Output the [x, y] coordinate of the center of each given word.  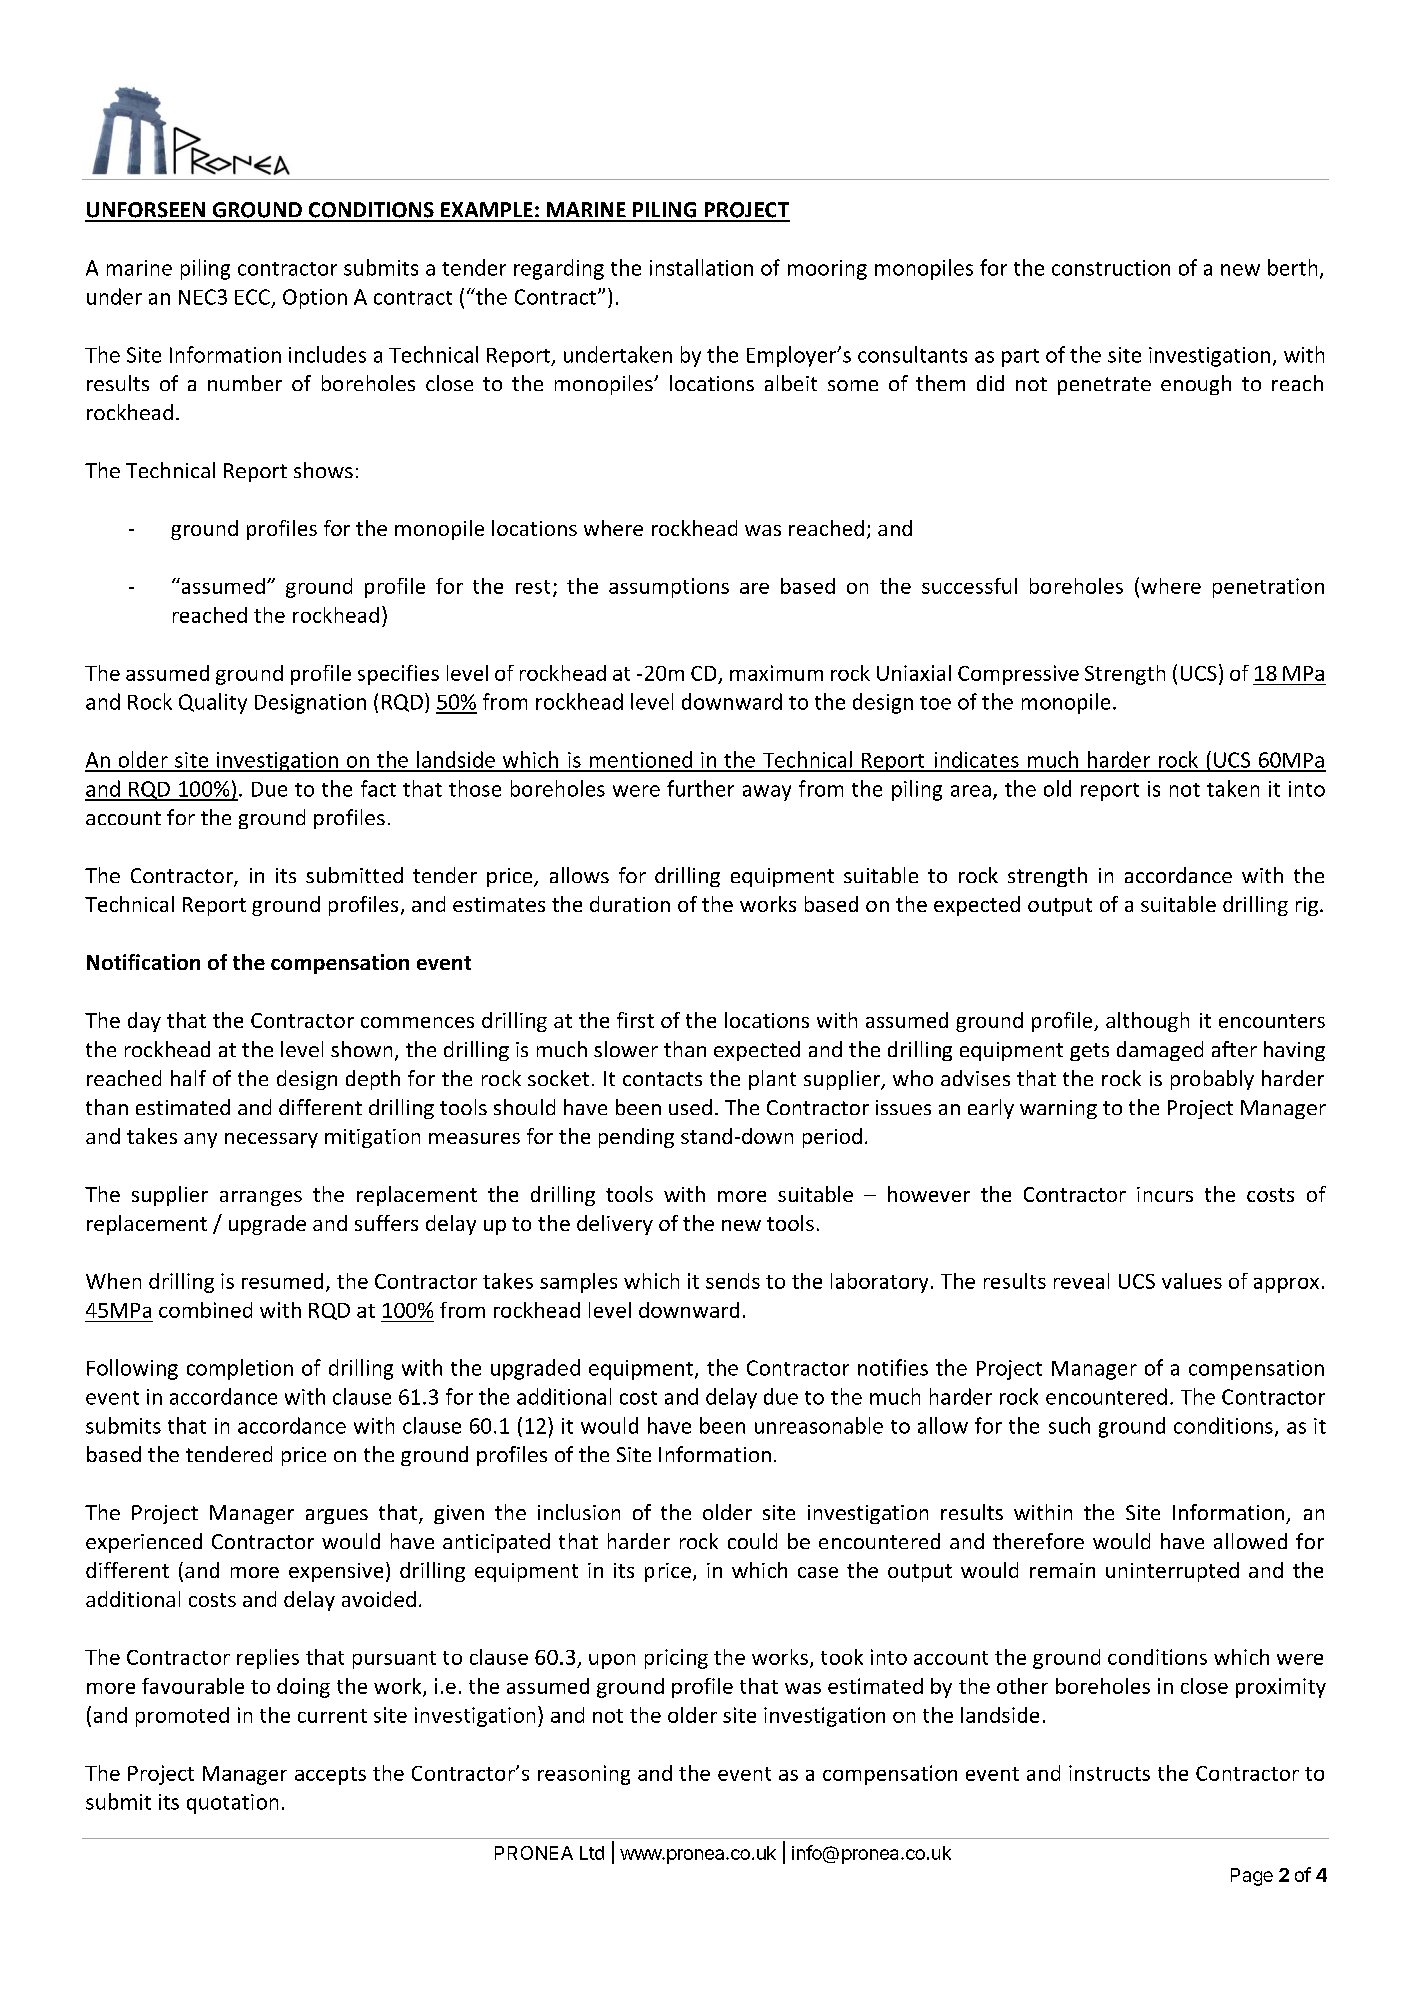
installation [701, 267]
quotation [232, 1804]
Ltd [592, 1853]
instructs [1109, 1773]
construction [1111, 268]
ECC [252, 297]
